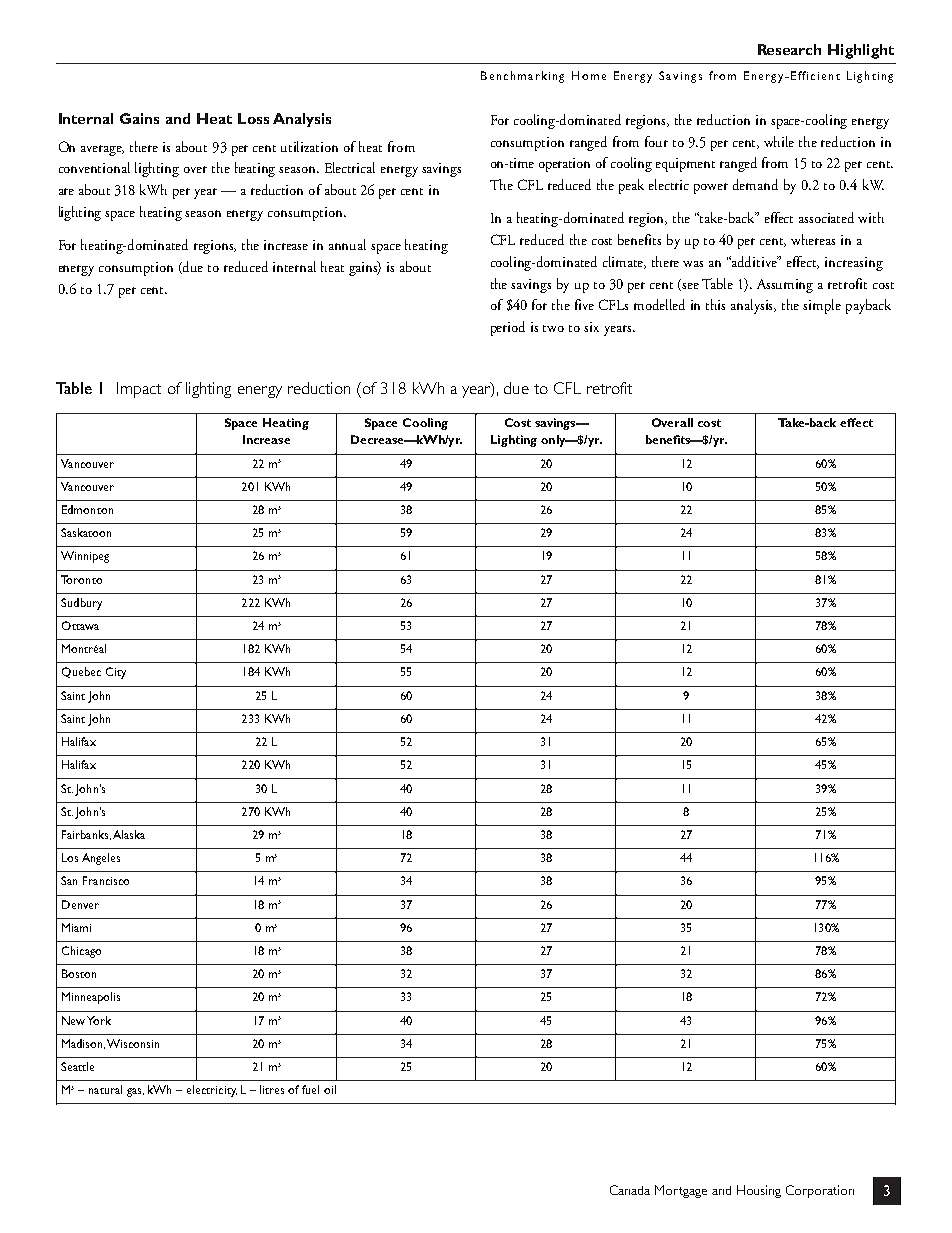 The image size is (952, 1233). What do you see at coordinates (759, 1191) in the screenshot?
I see `Housing` at bounding box center [759, 1191].
